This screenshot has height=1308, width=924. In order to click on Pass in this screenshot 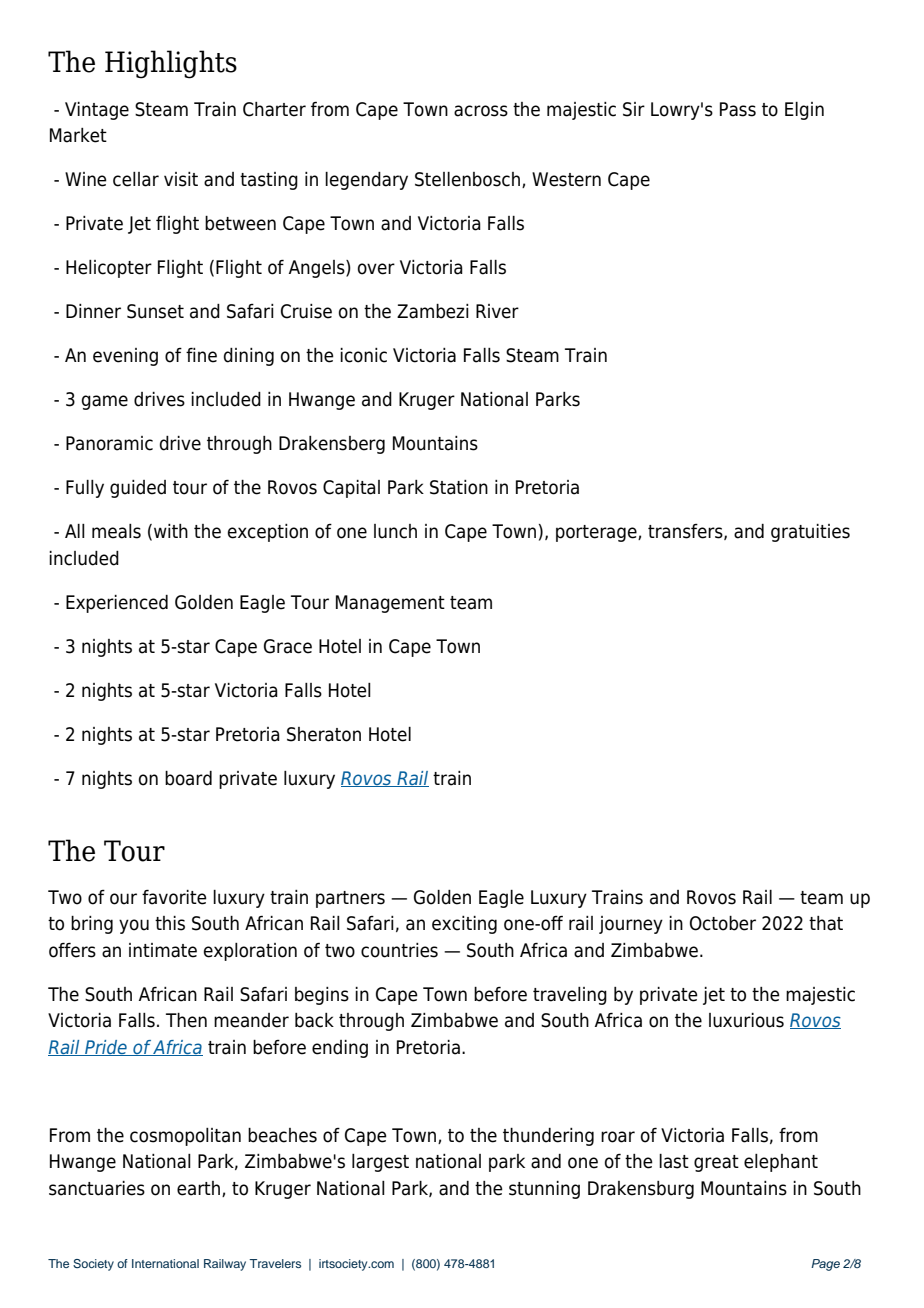, I will do `click(738, 109)`.
